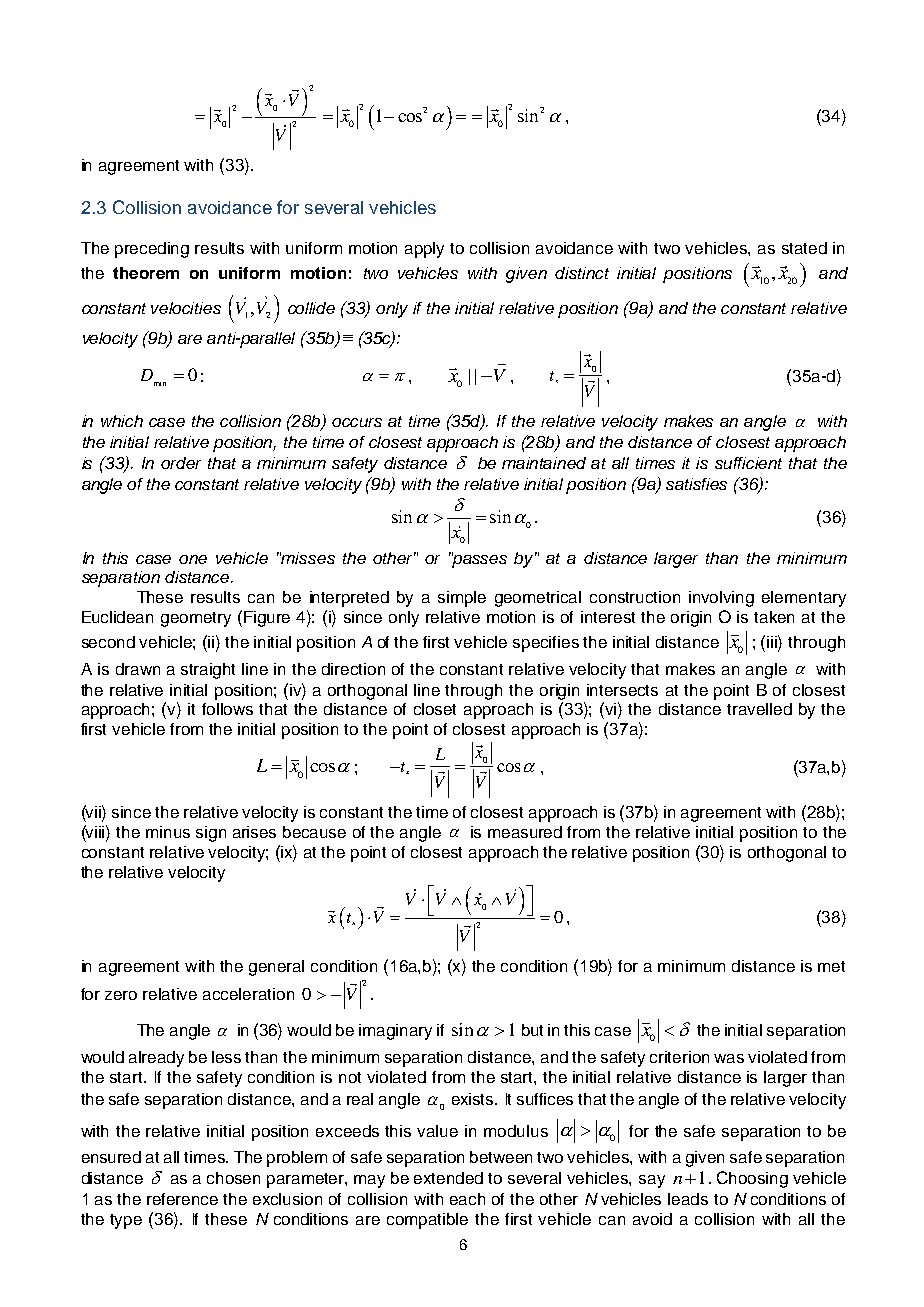  What do you see at coordinates (181, 463) in the page?
I see `order` at bounding box center [181, 463].
